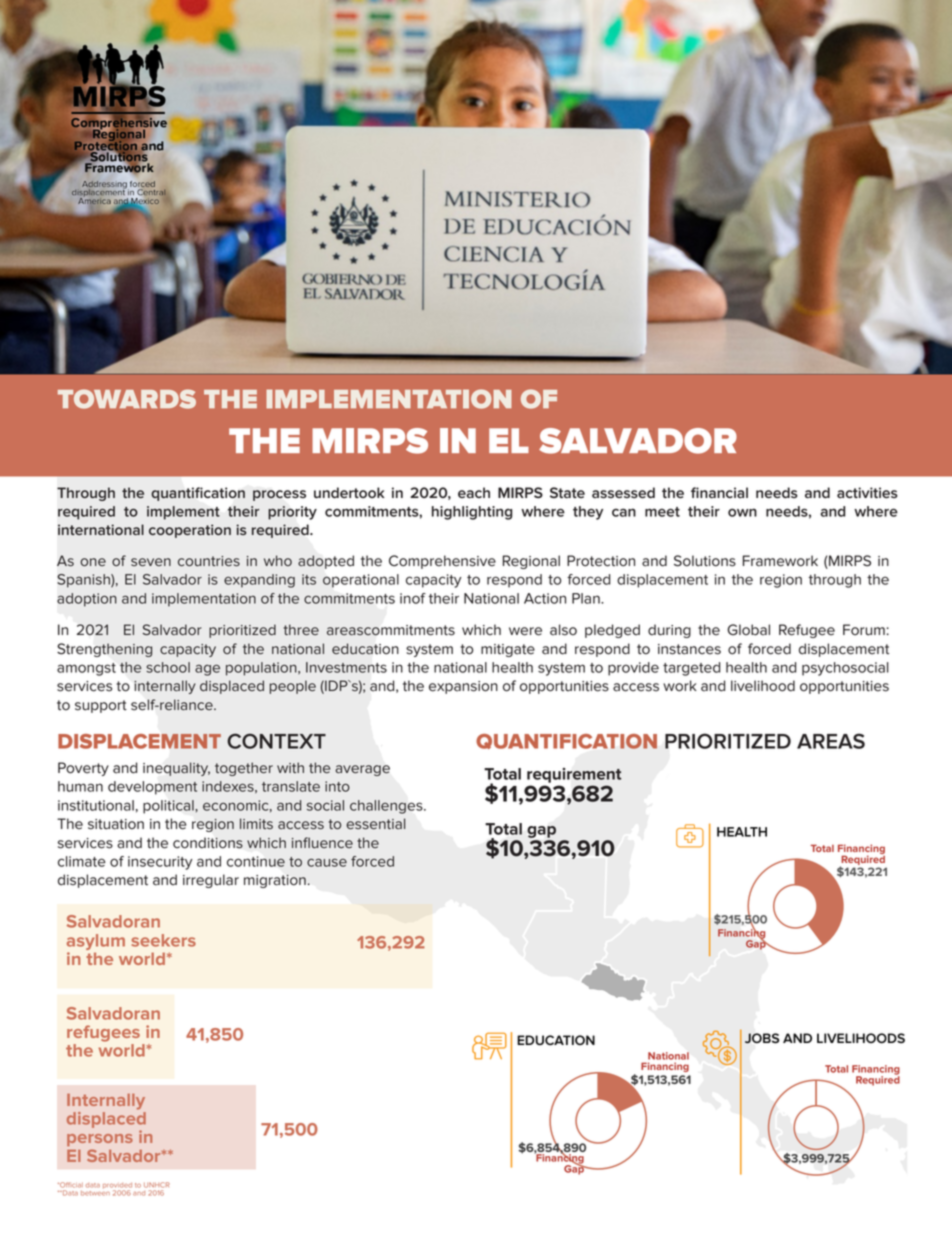 This screenshot has width=952, height=1233. I want to click on seekers, so click(163, 940).
